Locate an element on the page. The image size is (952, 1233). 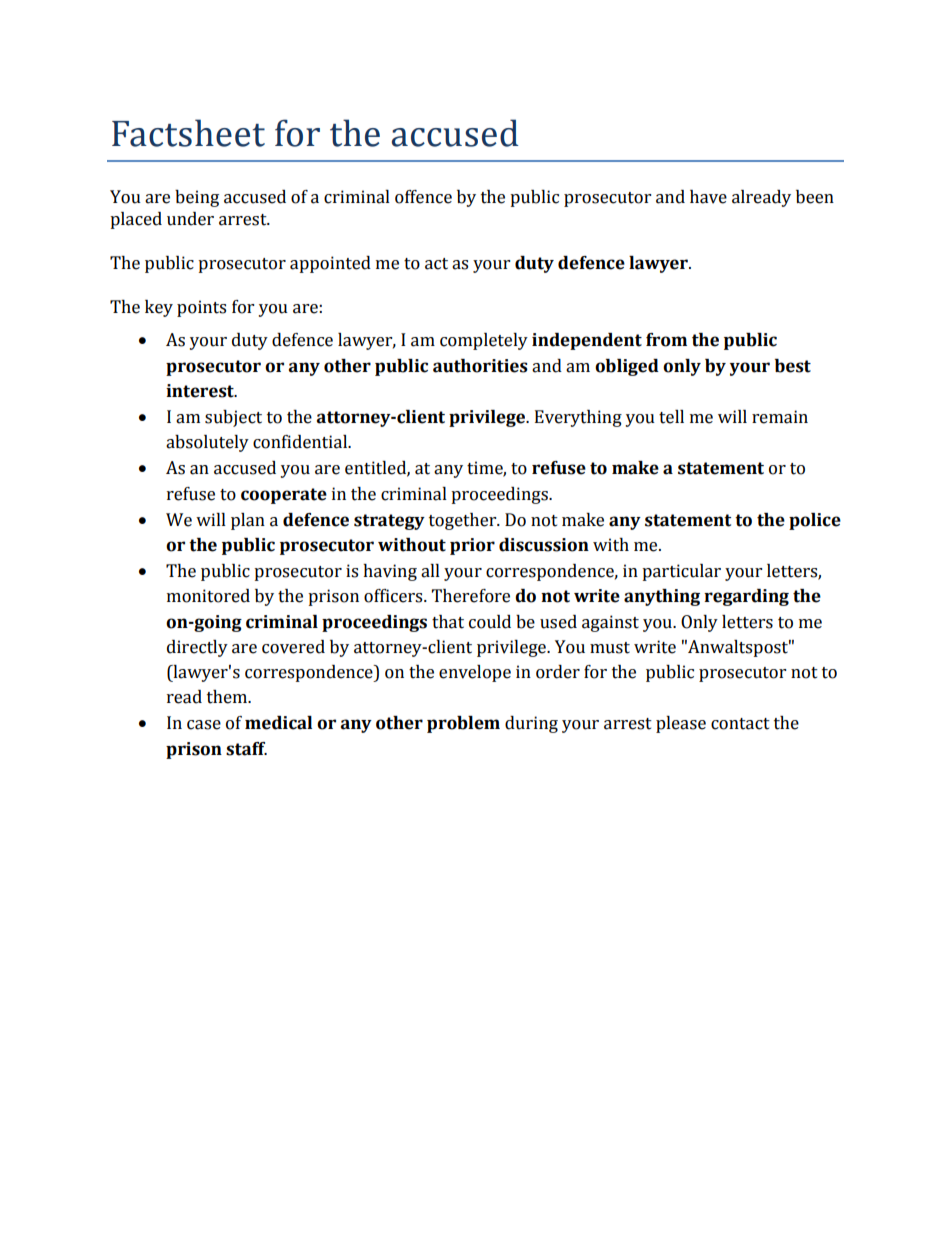
regarding is located at coordinates (746, 597).
